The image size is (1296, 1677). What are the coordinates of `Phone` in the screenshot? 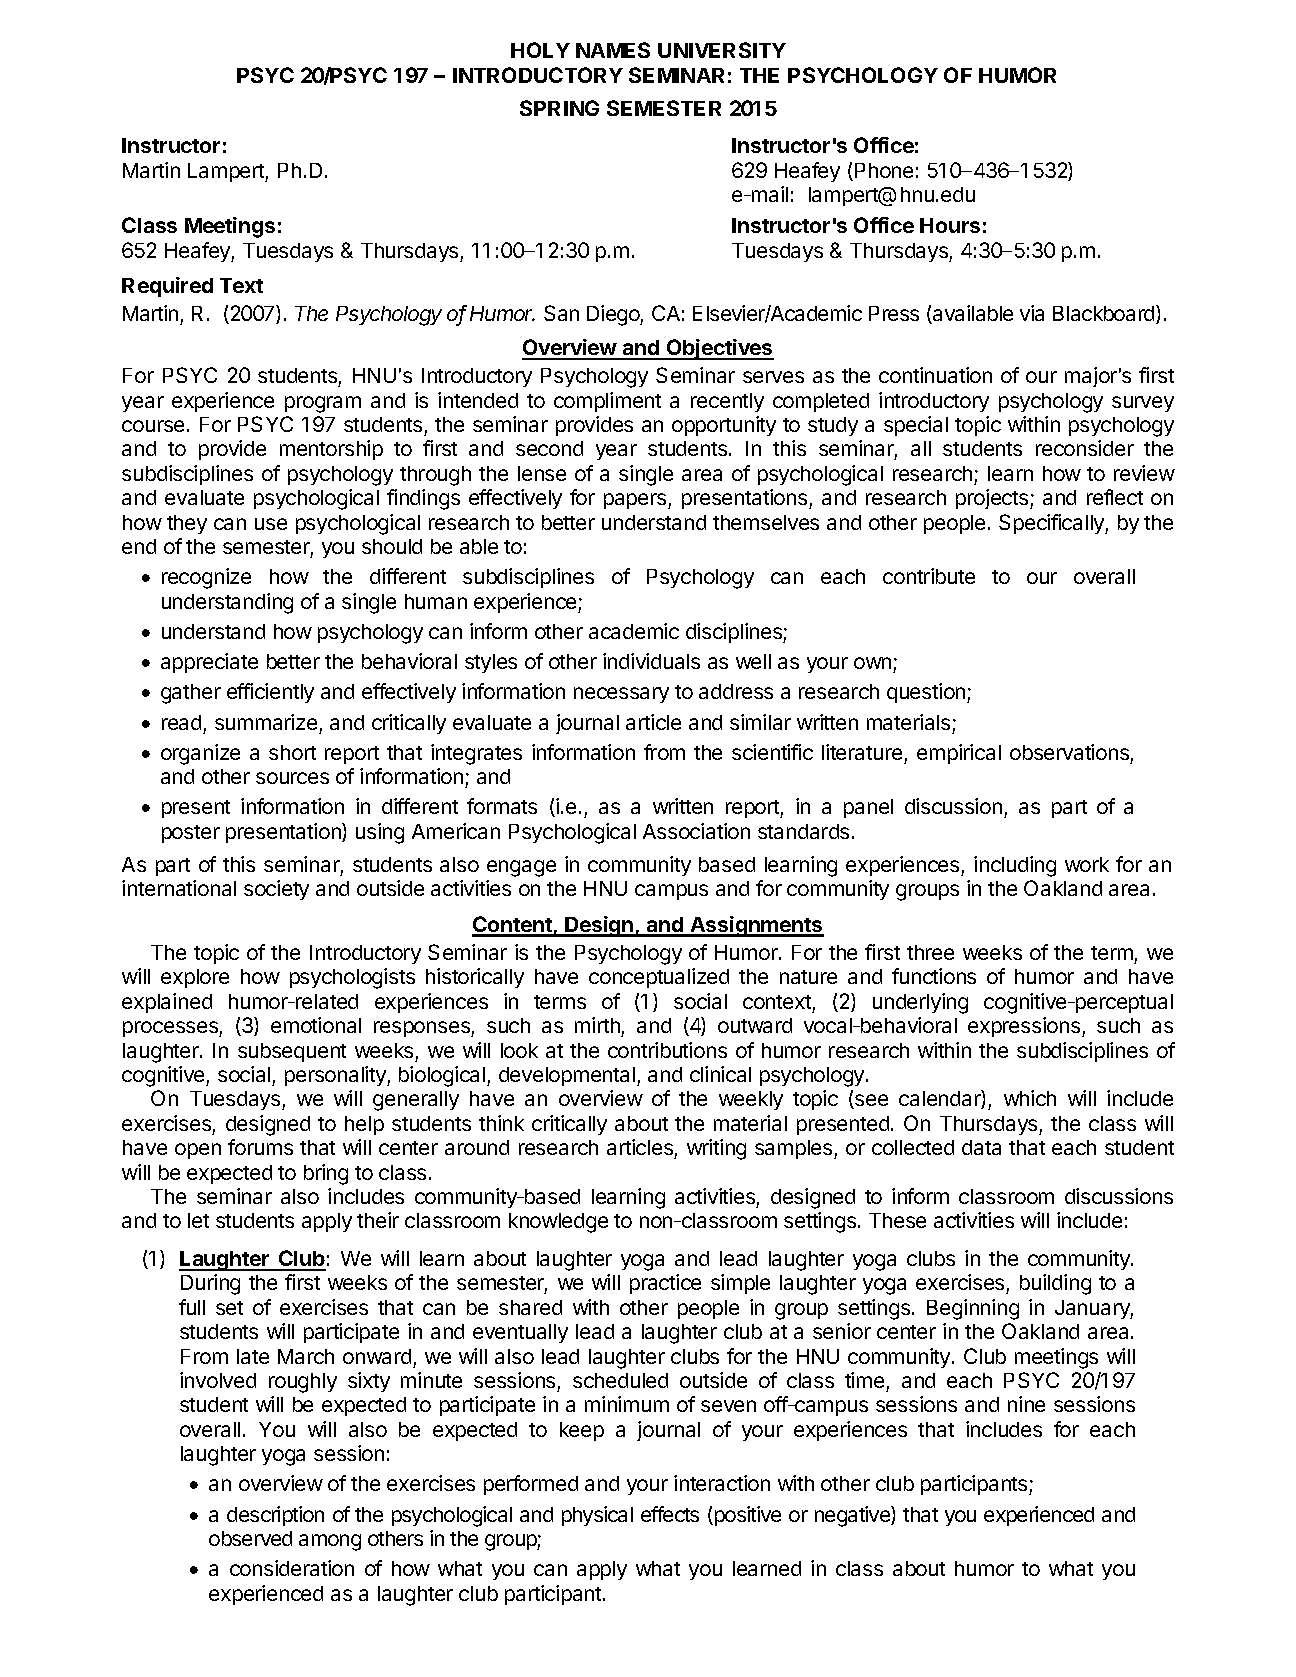 It's located at (884, 170).
